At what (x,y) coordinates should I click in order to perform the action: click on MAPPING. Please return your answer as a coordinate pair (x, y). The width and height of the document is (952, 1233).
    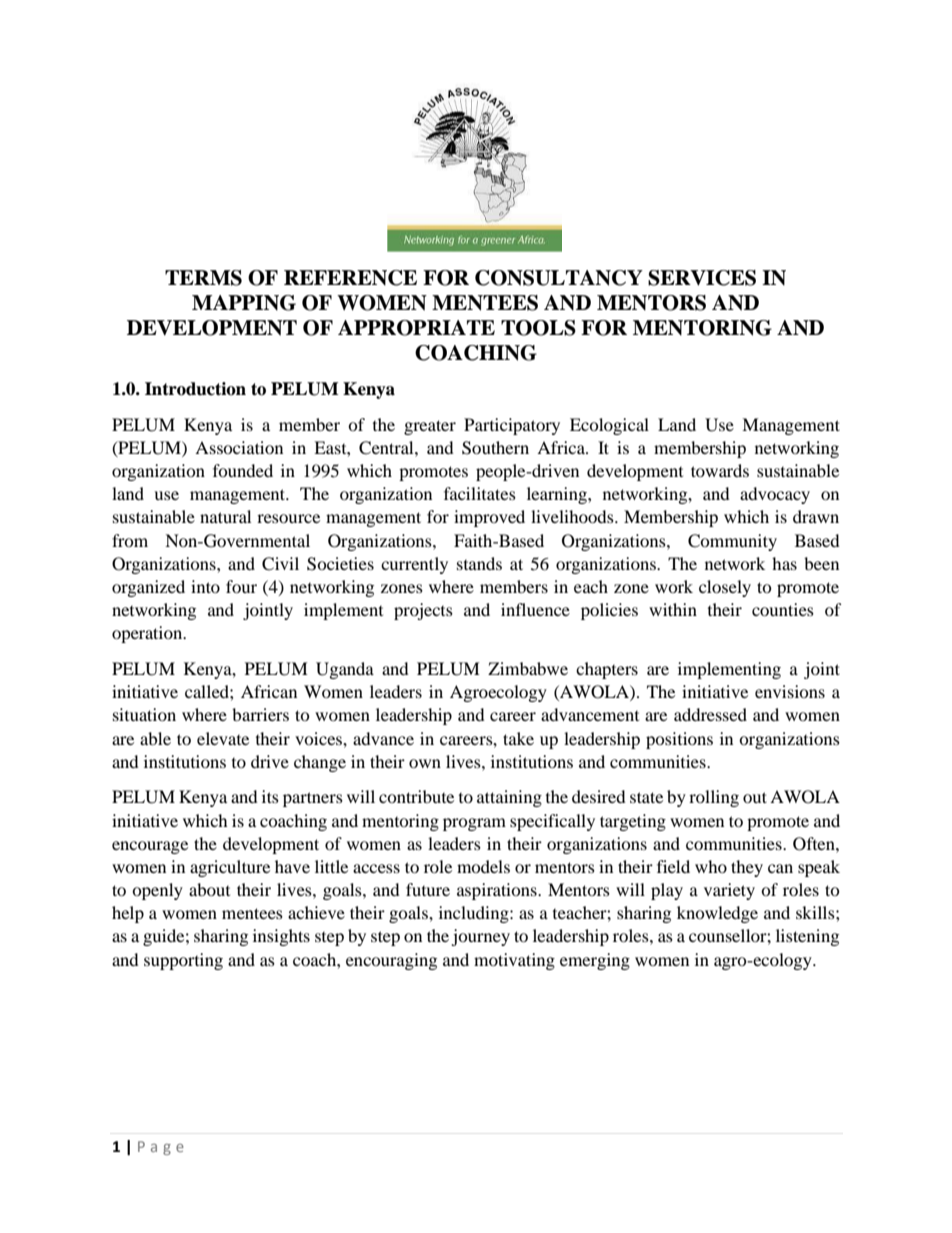
    Looking at the image, I should click on (244, 303).
